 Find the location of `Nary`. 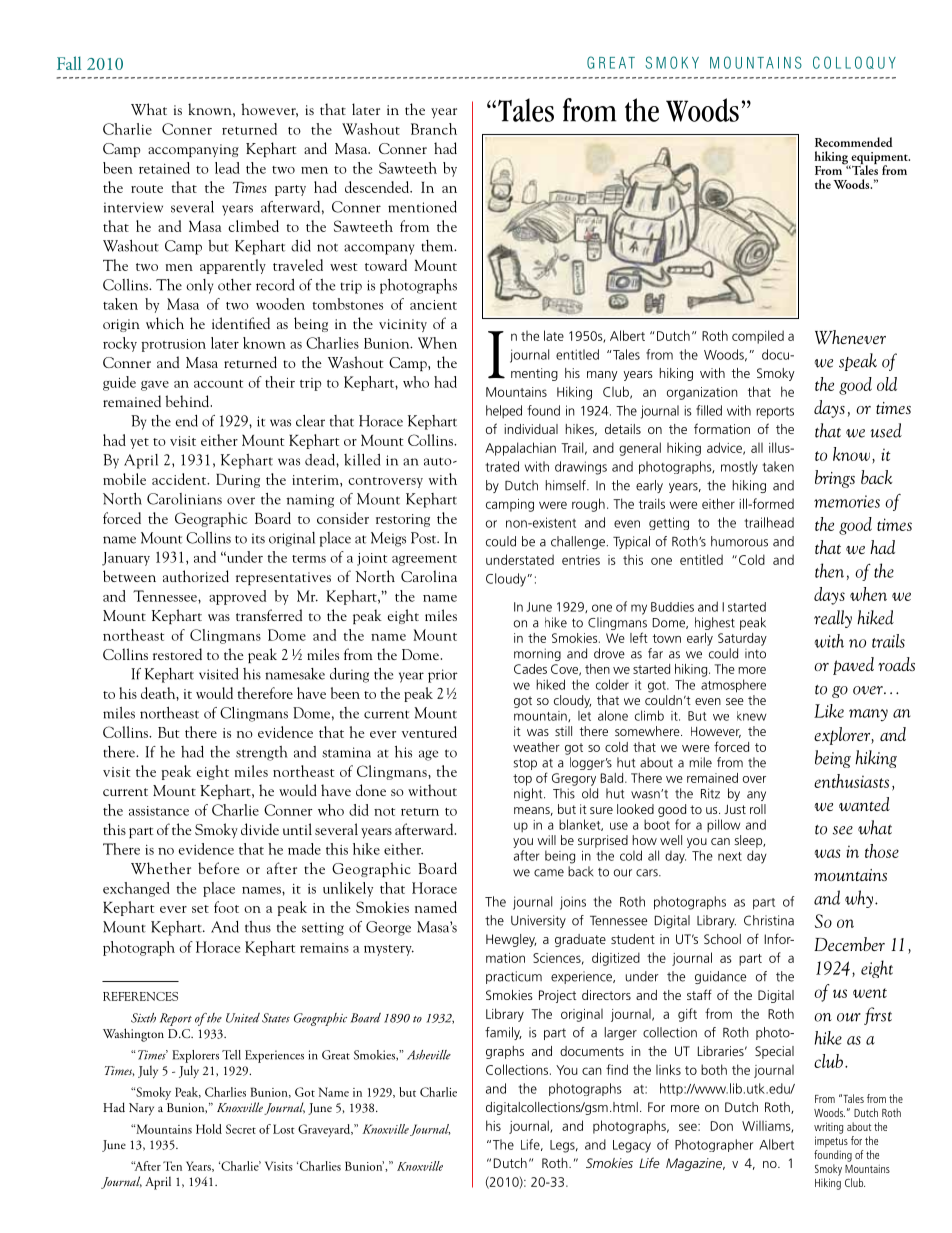

Nary is located at coordinates (141, 1109).
